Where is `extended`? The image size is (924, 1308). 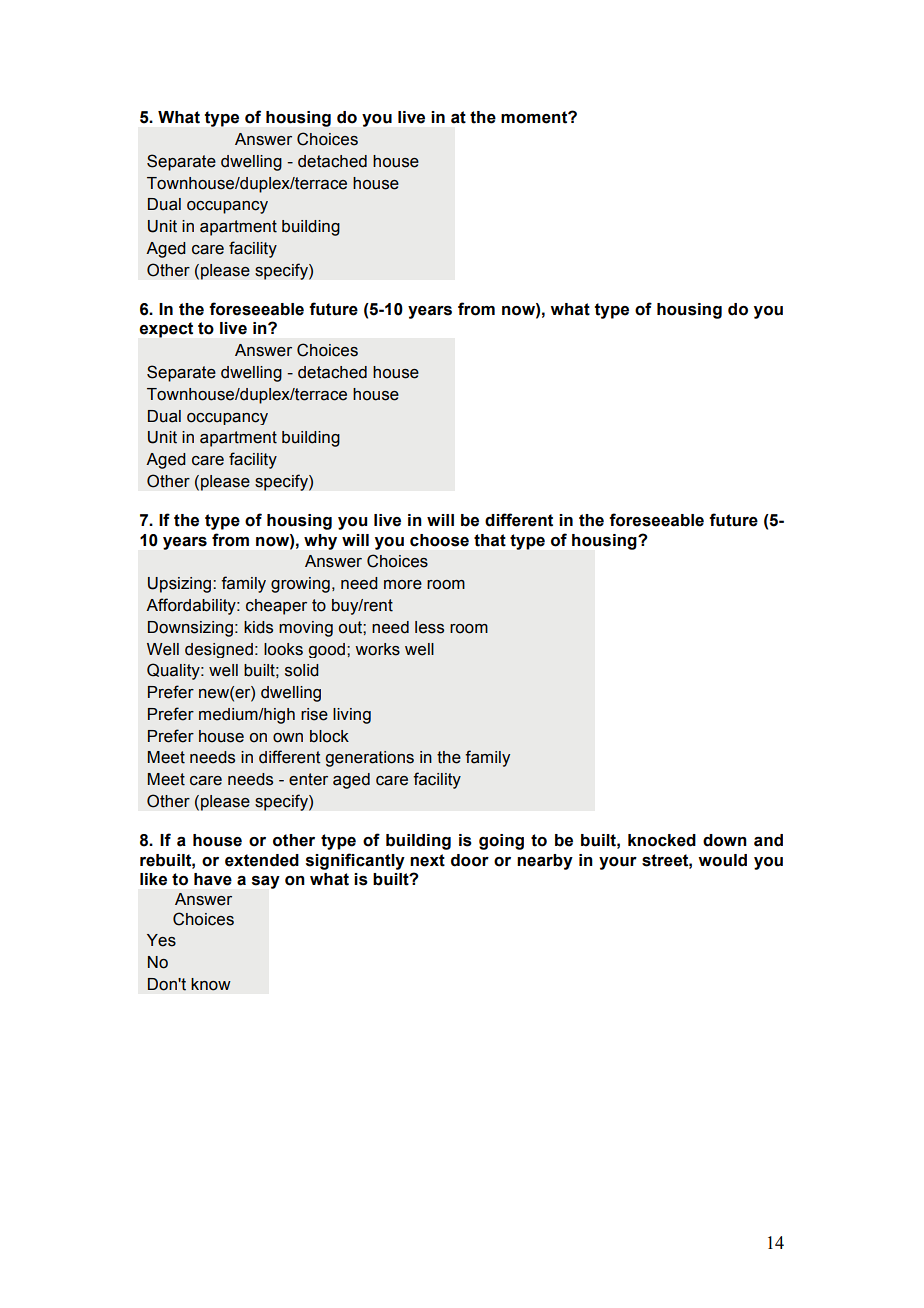
extended is located at coordinates (262, 860).
